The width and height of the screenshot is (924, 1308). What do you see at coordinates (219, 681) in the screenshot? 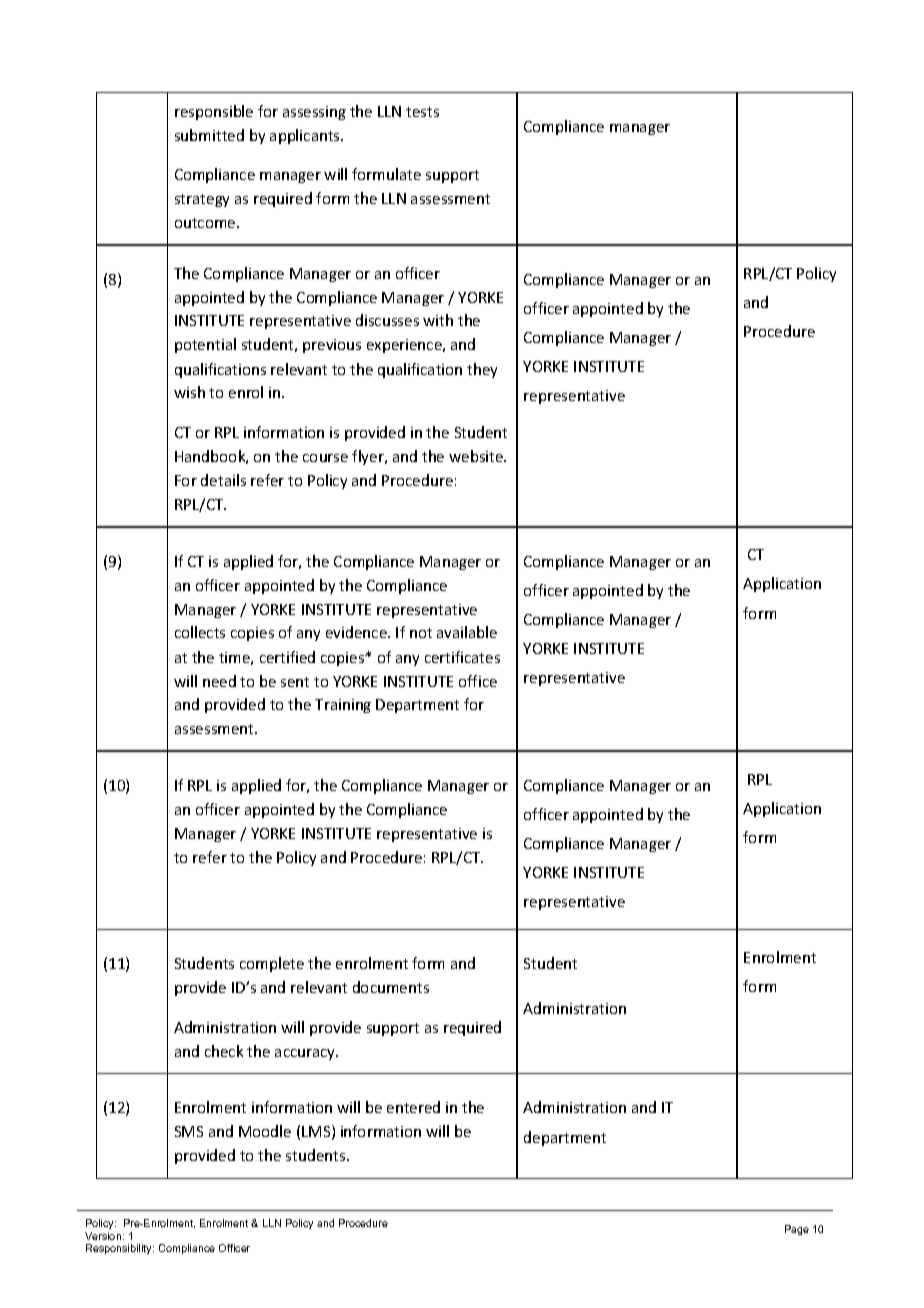
I see `need` at bounding box center [219, 681].
